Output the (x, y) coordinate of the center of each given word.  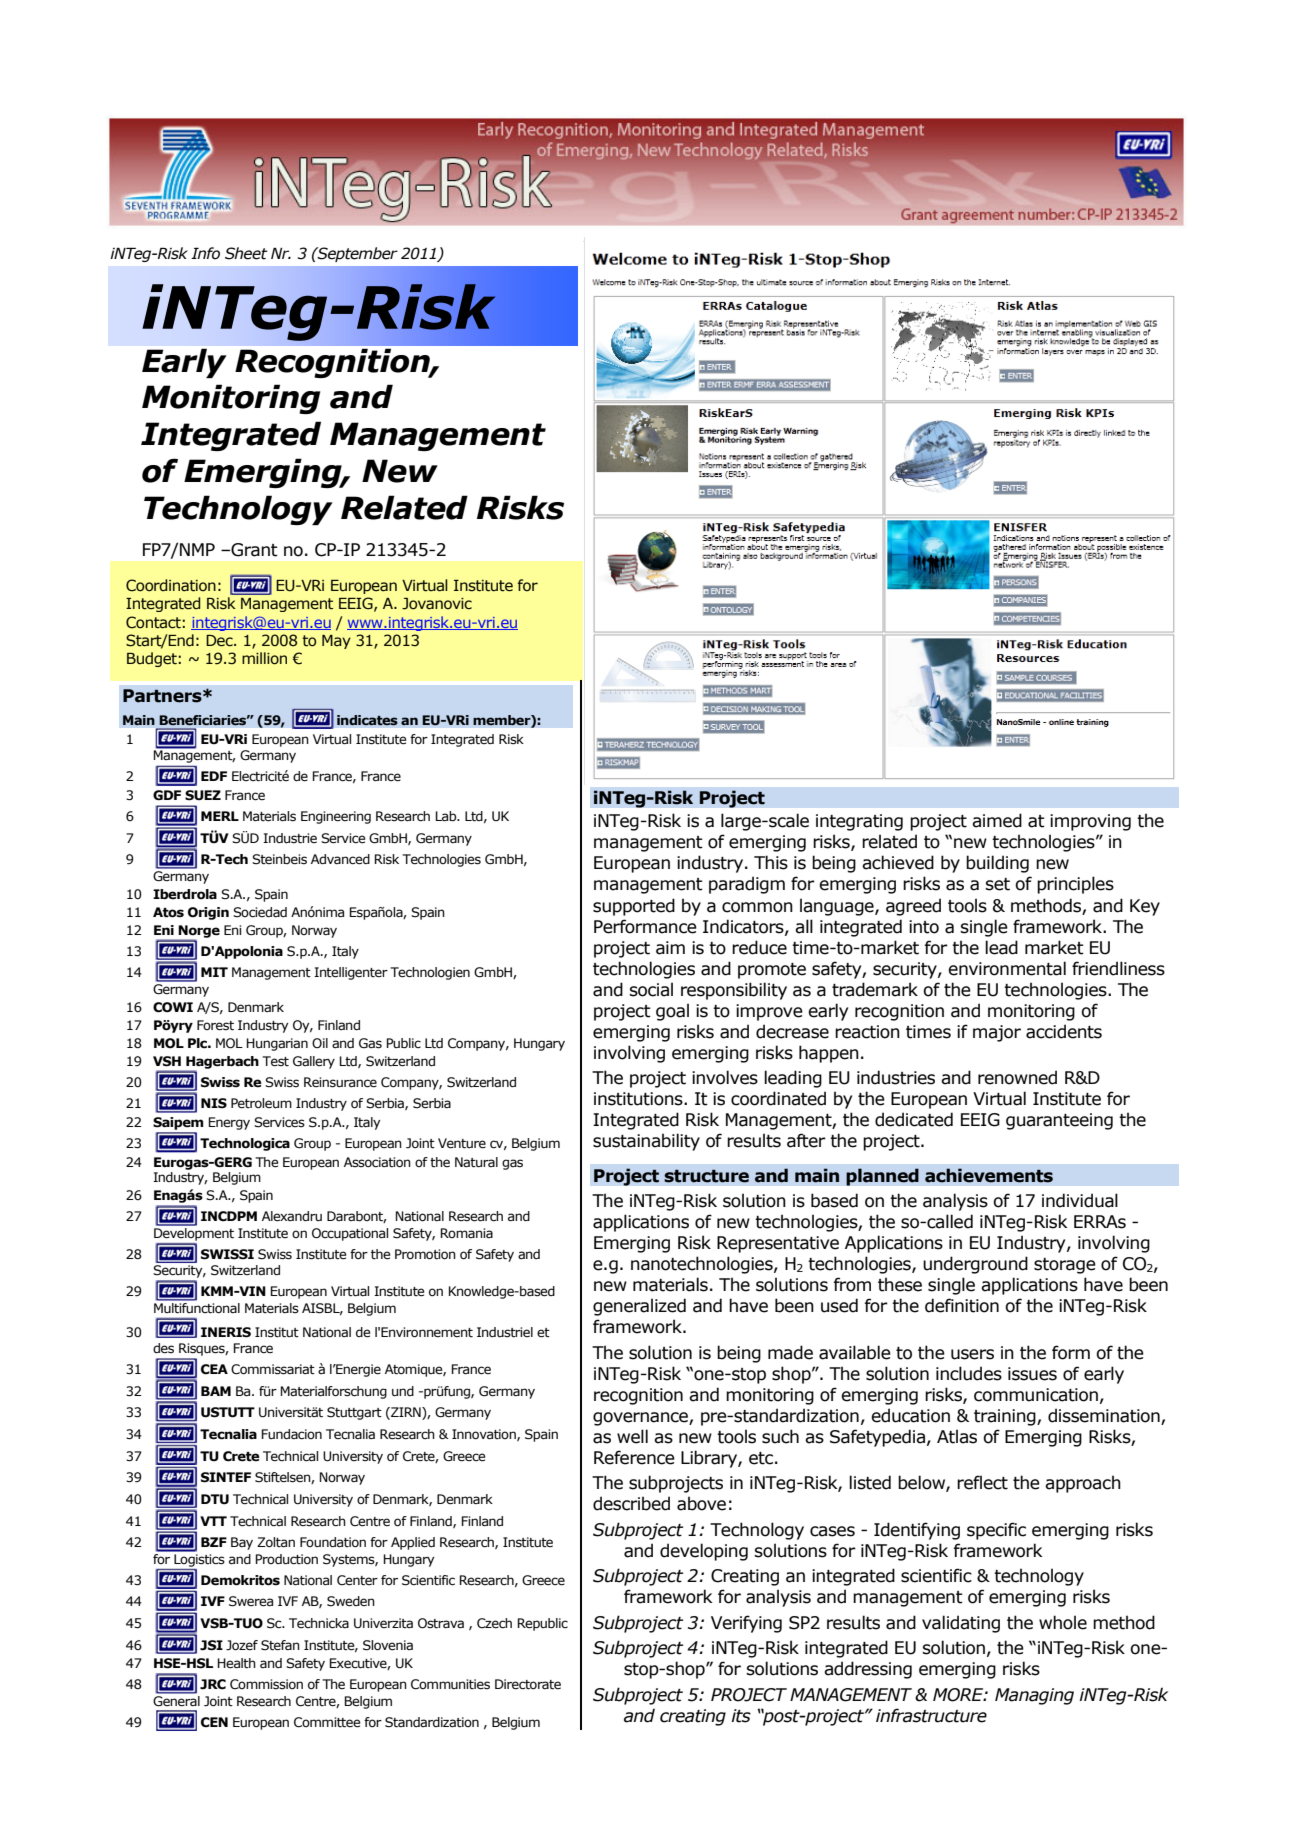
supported (634, 907)
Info (205, 253)
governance (641, 1419)
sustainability (646, 1142)
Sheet (246, 253)
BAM (216, 1391)
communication (1036, 1395)
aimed (997, 820)
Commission (266, 1684)
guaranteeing (1059, 1121)
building (997, 864)
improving (1090, 822)
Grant (253, 550)
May (336, 642)
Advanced (340, 859)
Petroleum (261, 1103)
